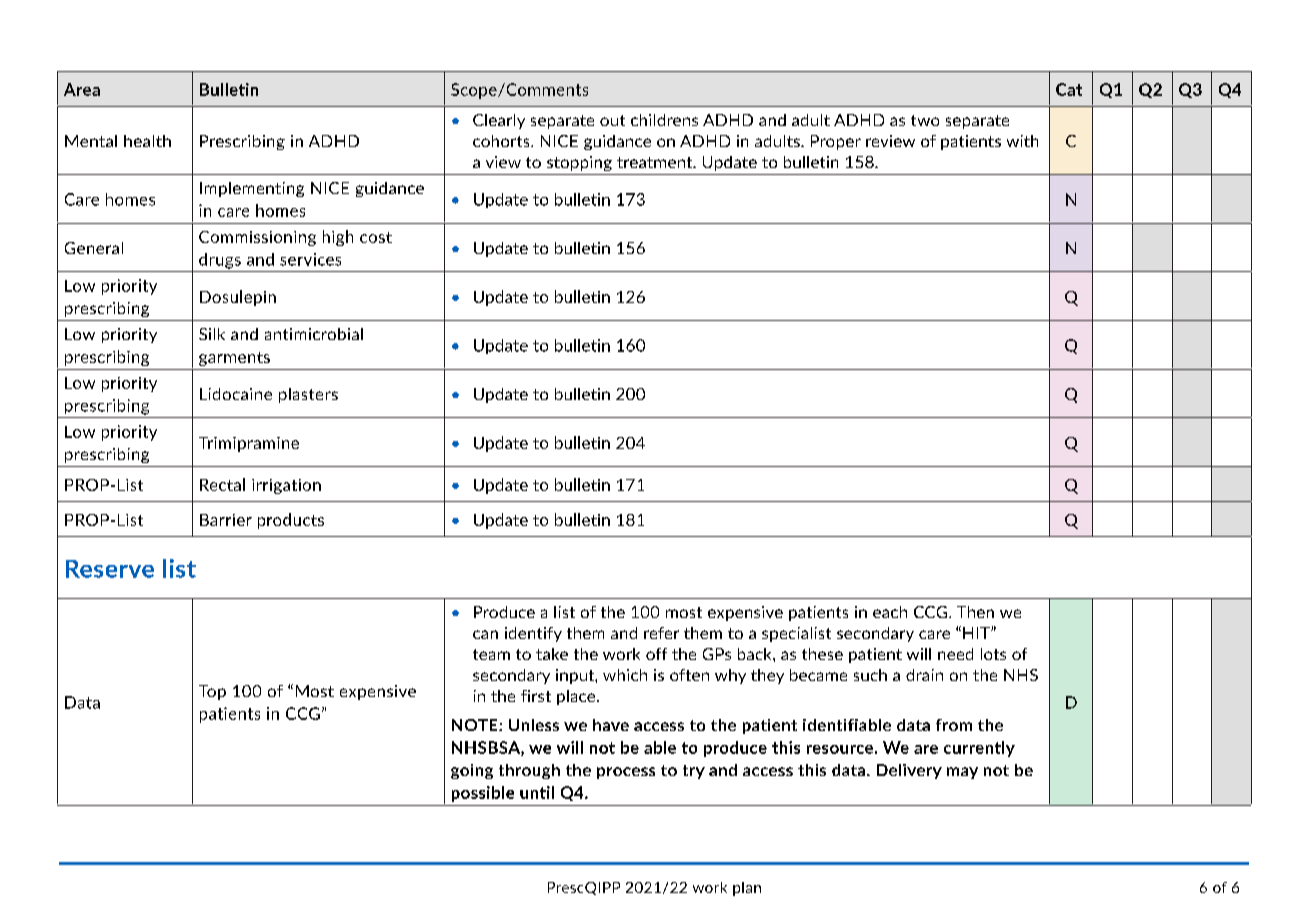 The image size is (1308, 924). I want to click on may, so click(962, 773).
